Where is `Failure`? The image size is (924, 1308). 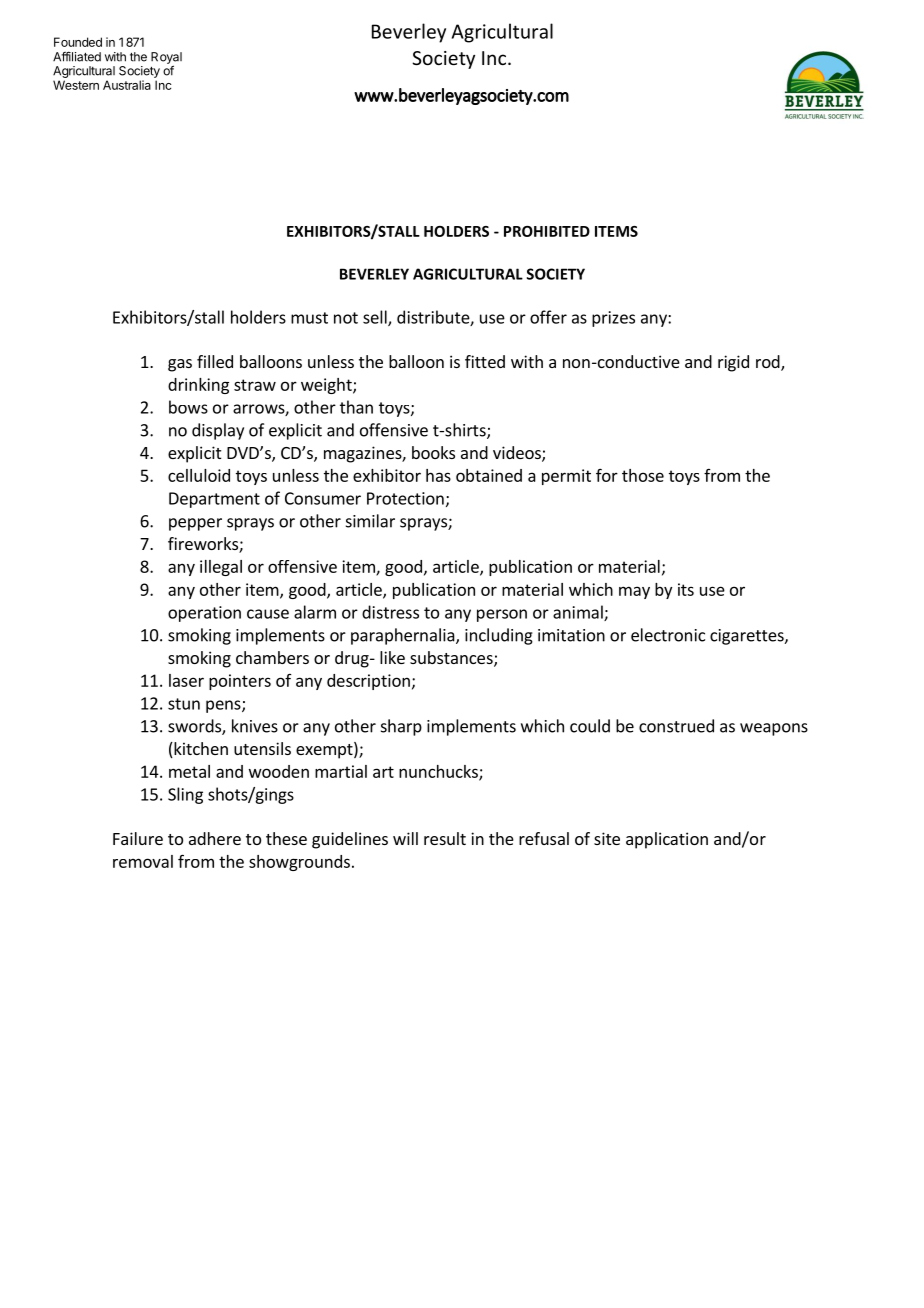 Failure is located at coordinates (138, 838).
